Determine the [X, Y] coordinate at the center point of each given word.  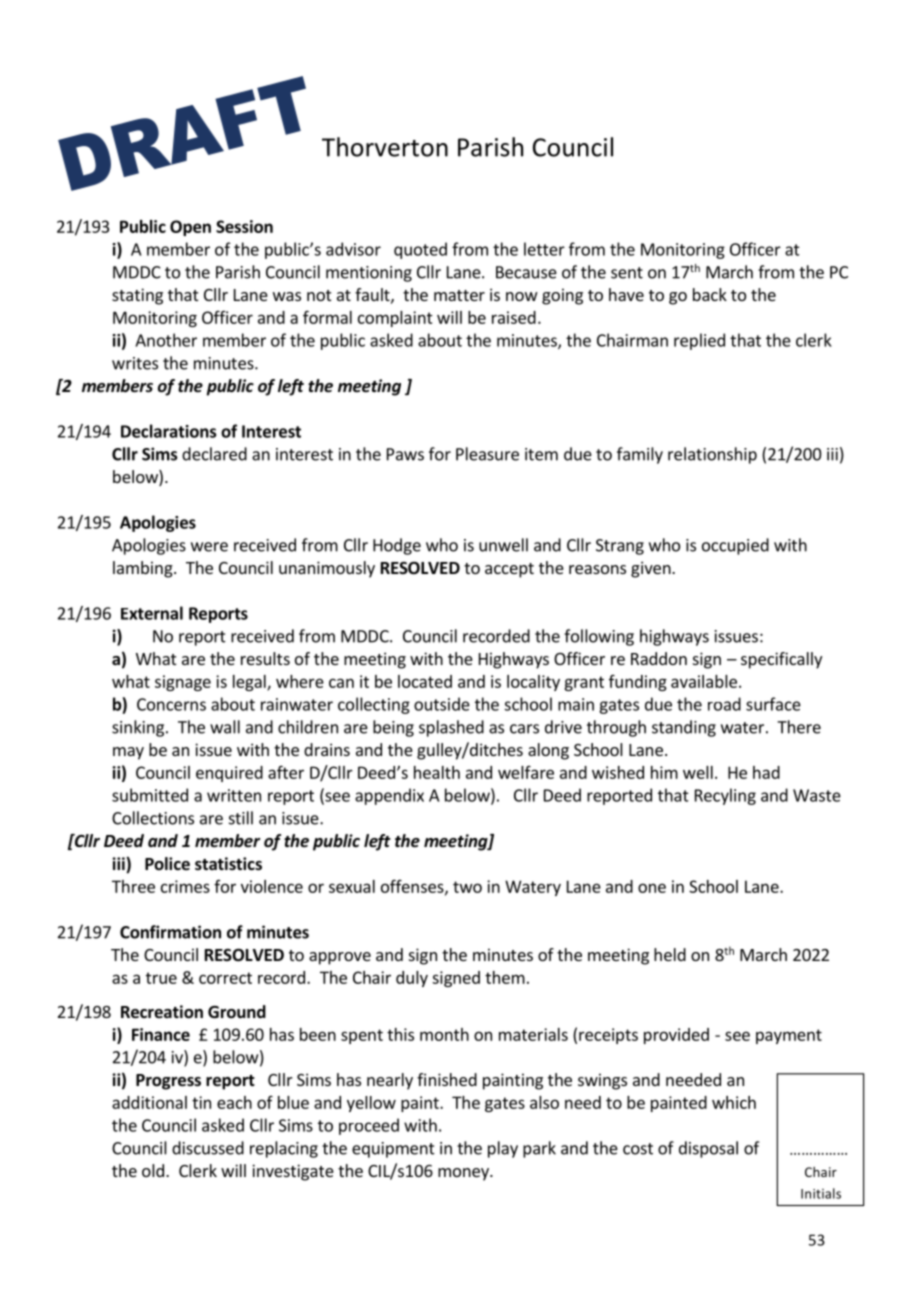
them [505, 977]
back [710, 294]
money [464, 1174]
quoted [420, 250]
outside [442, 704]
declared [214, 454]
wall [225, 727]
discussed [208, 1148]
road [724, 704]
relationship [712, 455]
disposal [708, 1149]
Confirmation [170, 932]
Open [190, 228]
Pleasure [487, 454]
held [670, 954]
